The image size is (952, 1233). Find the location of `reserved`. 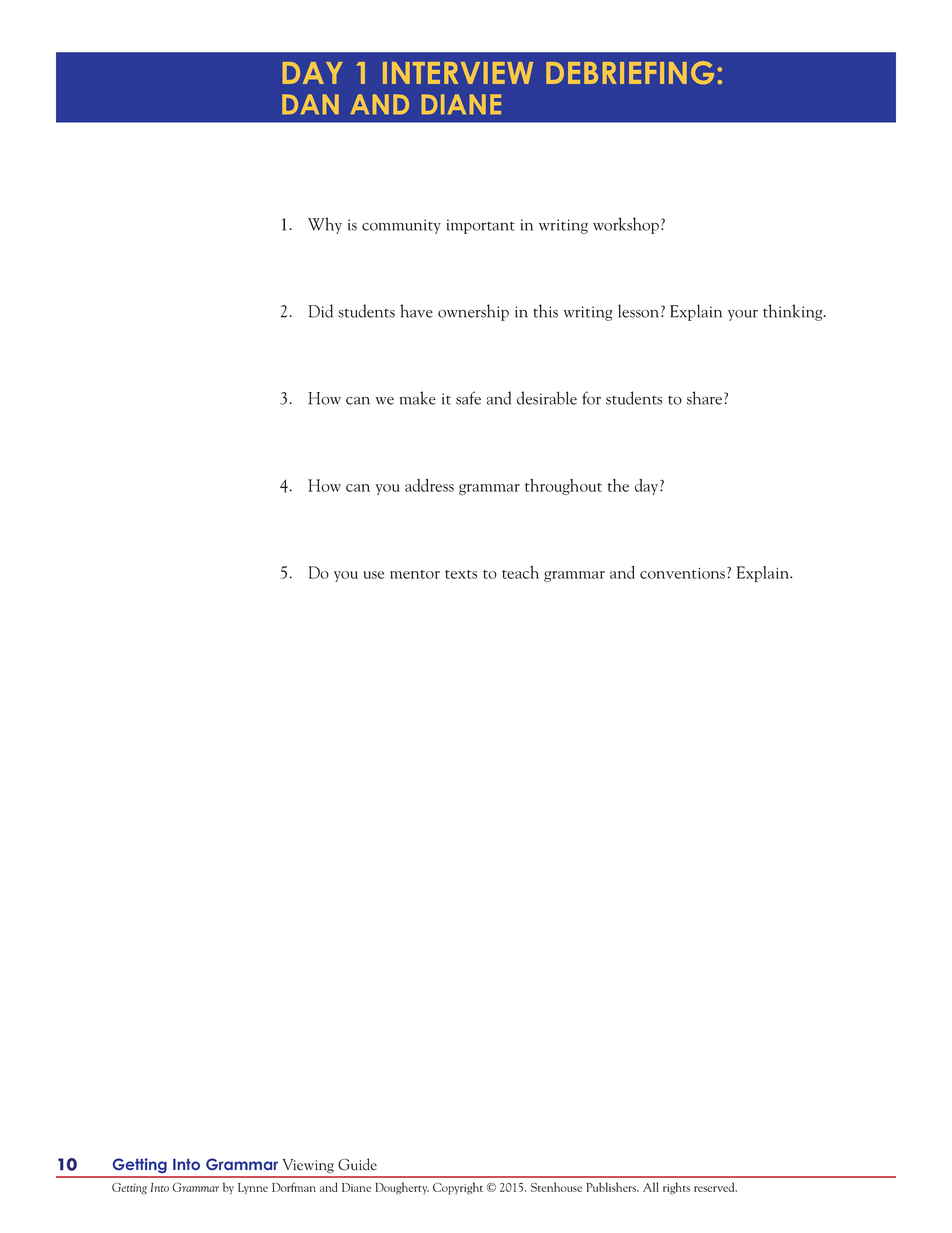

reserved is located at coordinates (715, 1187).
